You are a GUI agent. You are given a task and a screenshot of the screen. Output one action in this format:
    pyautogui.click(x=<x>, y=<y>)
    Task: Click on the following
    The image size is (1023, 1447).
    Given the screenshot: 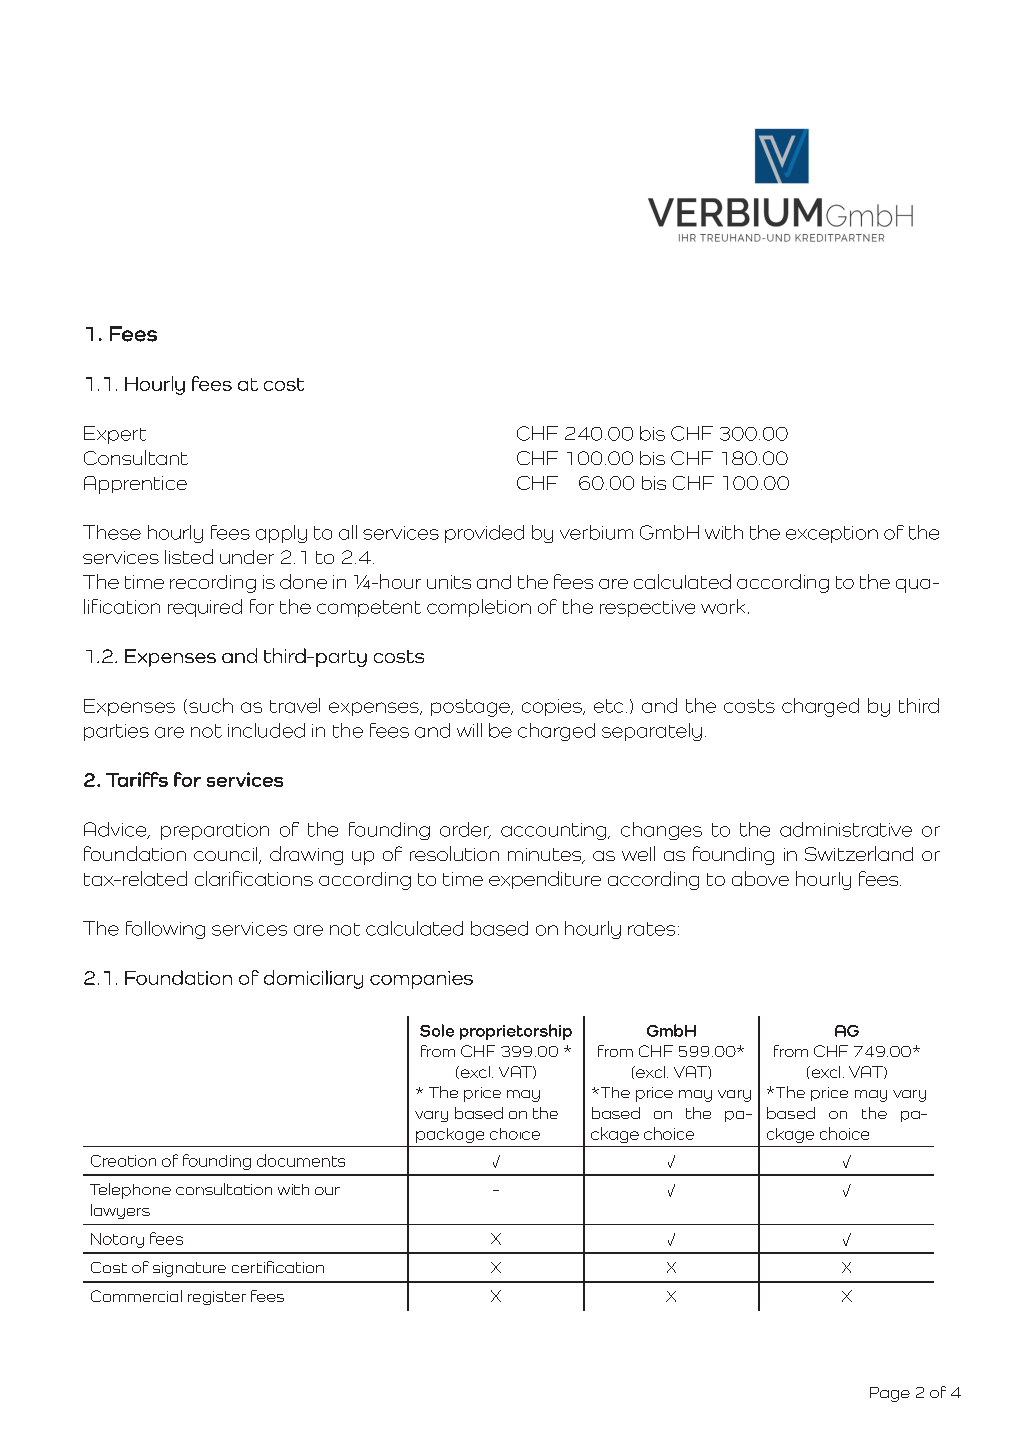 What is the action you would take?
    pyautogui.click(x=165, y=930)
